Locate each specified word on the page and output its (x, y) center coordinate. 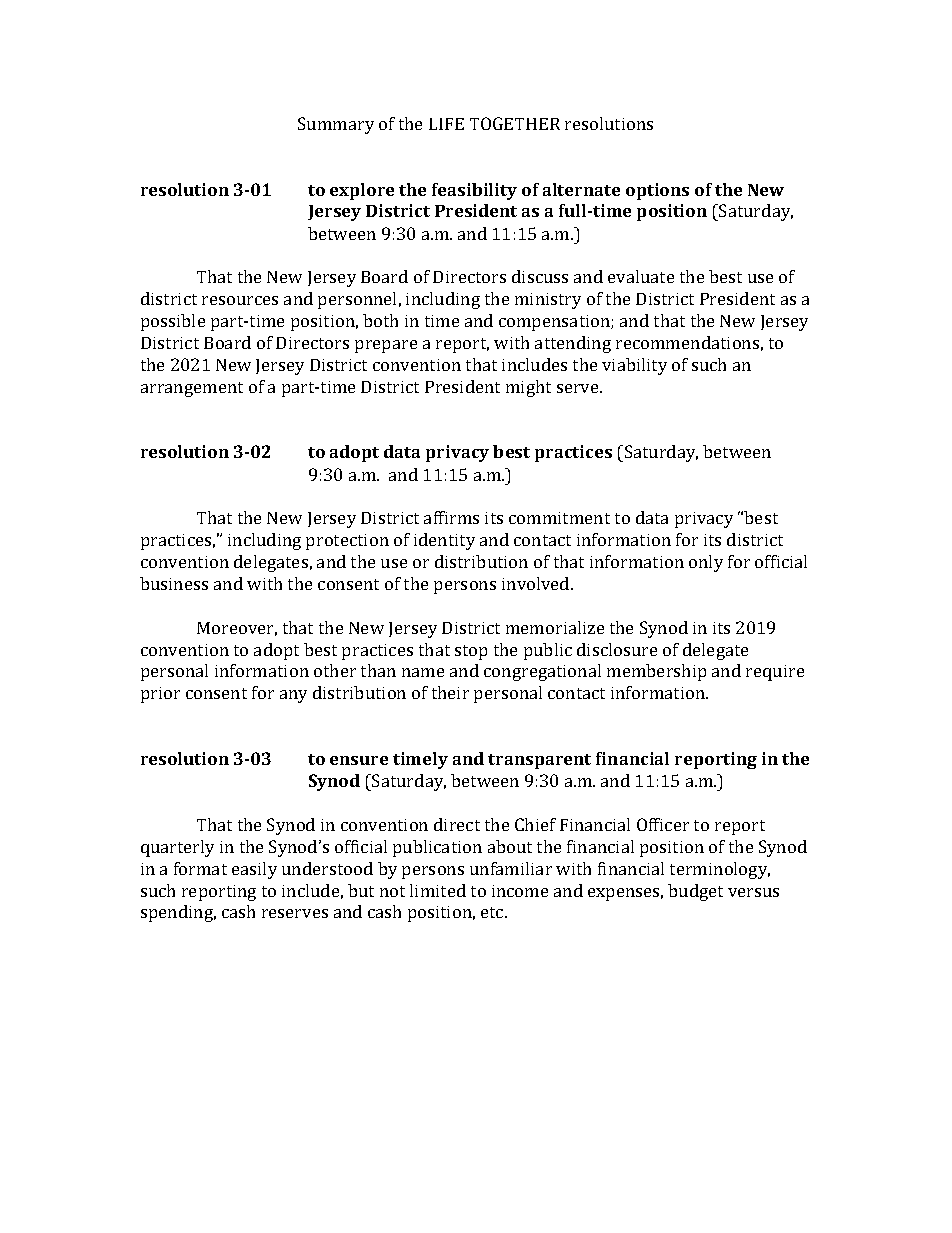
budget (695, 892)
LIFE (446, 124)
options (657, 191)
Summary (336, 125)
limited (438, 890)
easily (254, 870)
